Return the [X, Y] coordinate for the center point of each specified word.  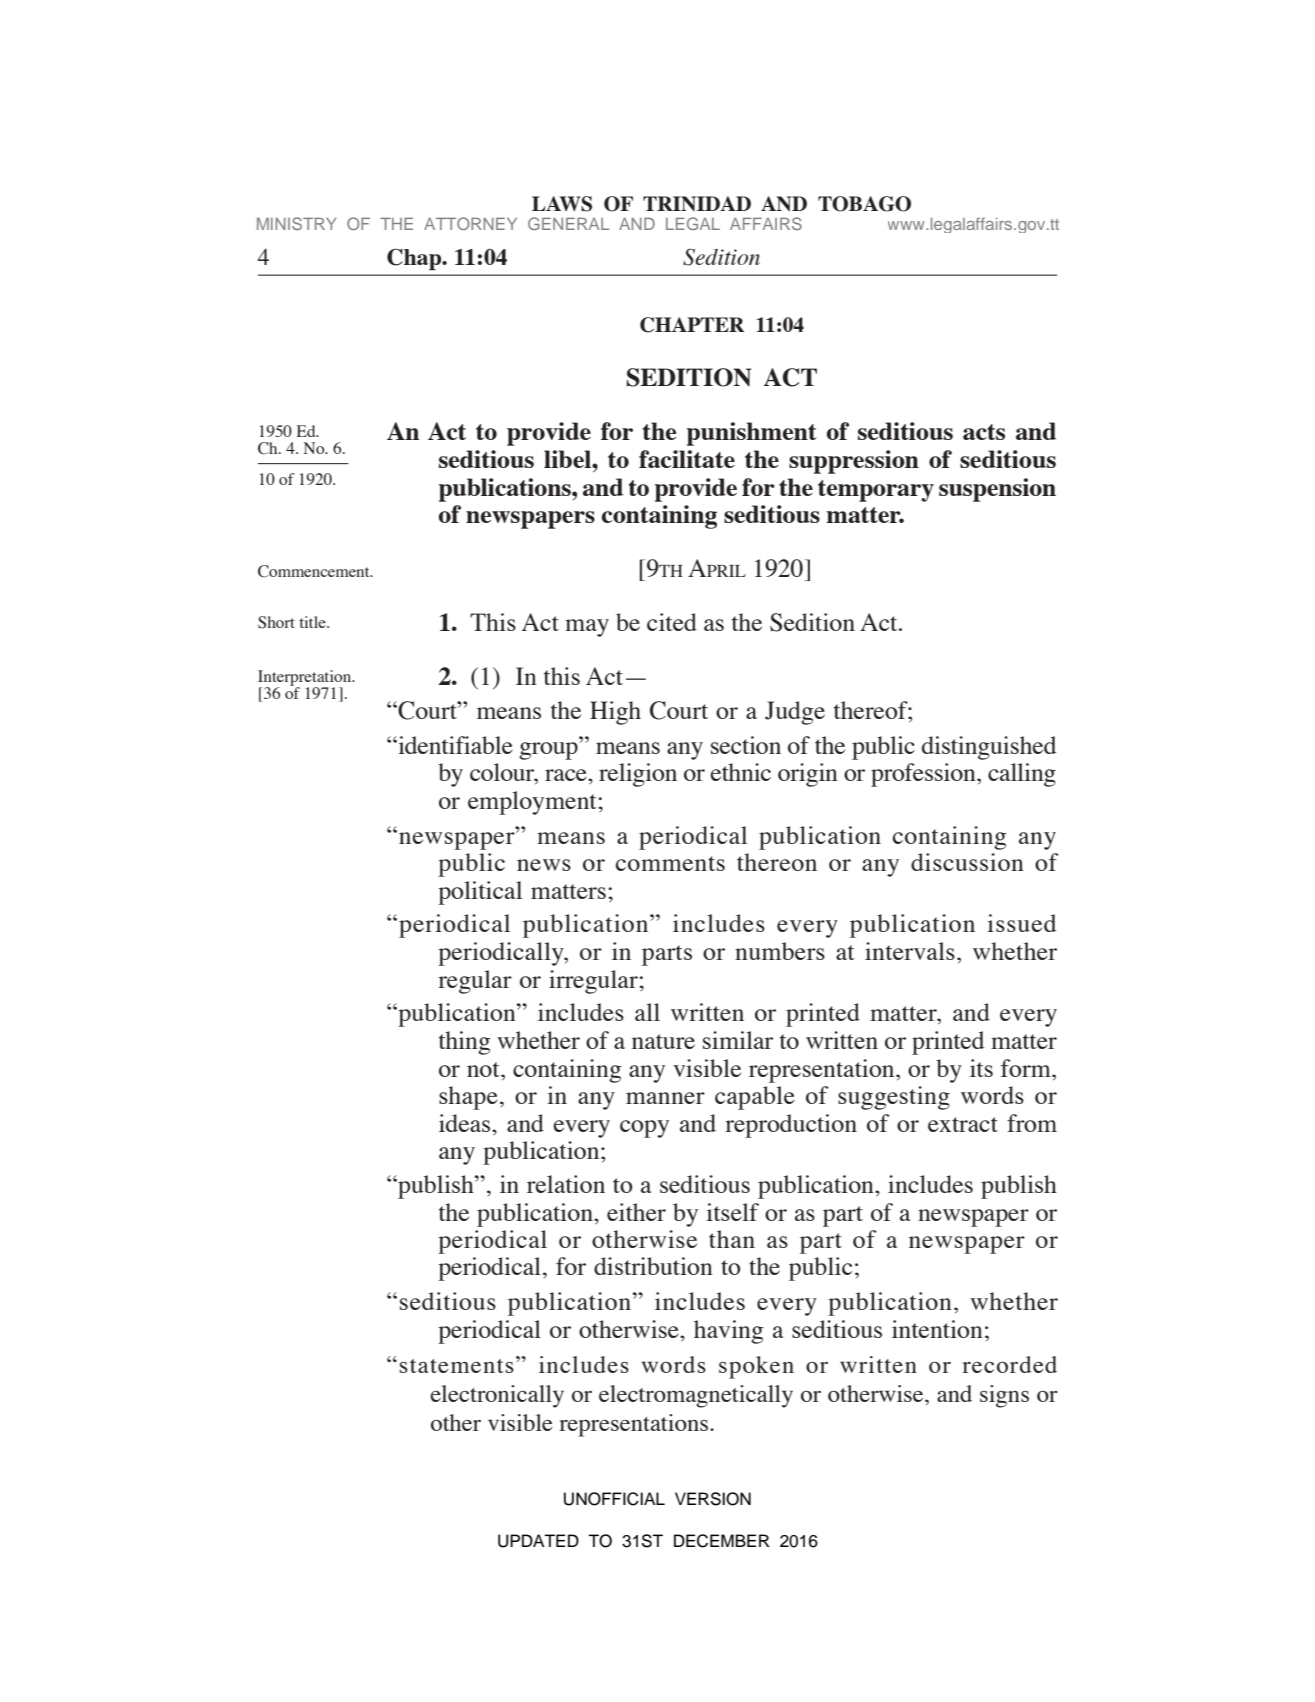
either [636, 1212]
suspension [997, 490]
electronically [497, 1396]
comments [670, 863]
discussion [967, 862]
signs [1004, 1396]
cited [672, 622]
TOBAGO [864, 204]
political [480, 893]
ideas [466, 1123]
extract [963, 1124]
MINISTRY [297, 223]
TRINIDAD [697, 203]
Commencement [315, 571]
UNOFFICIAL [614, 1499]
